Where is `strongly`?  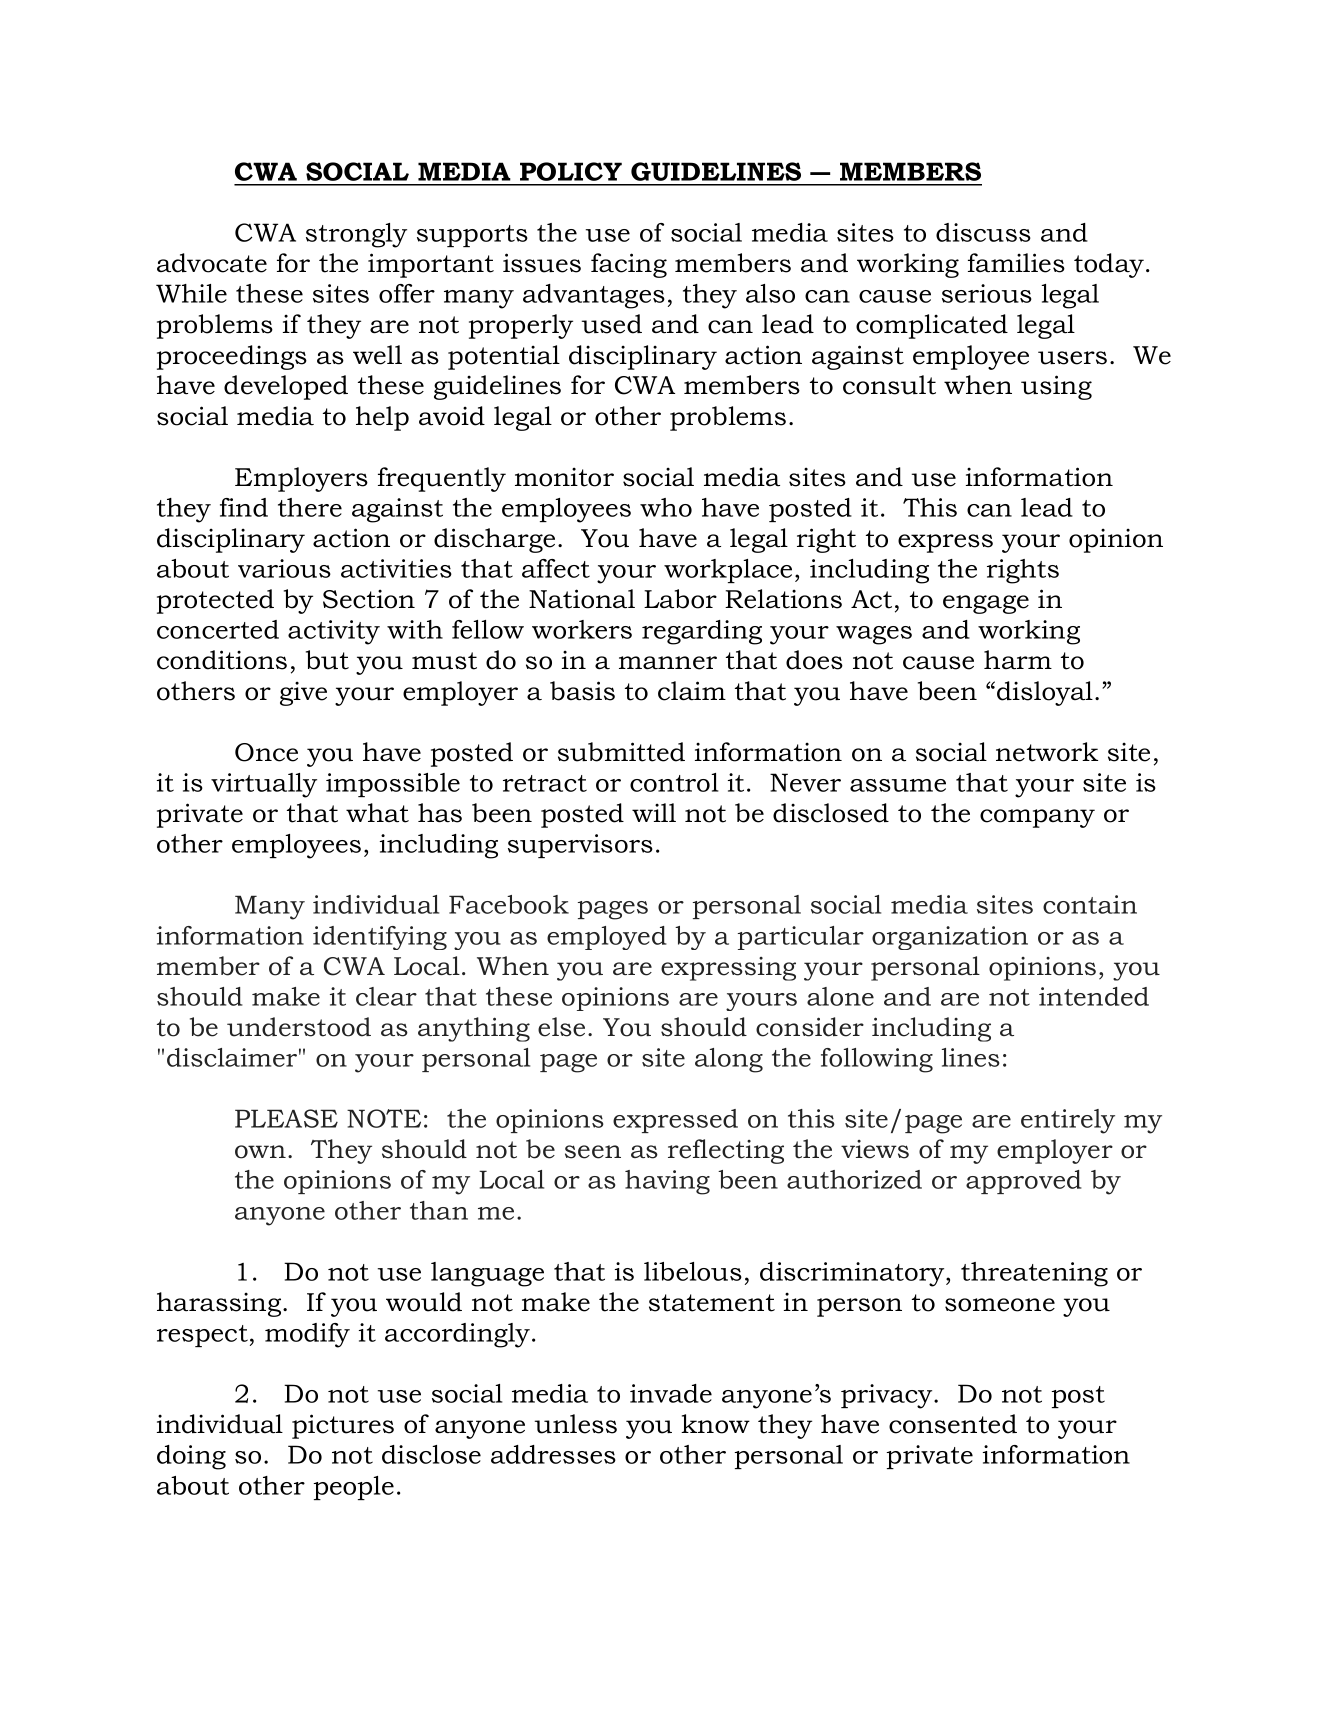 strongly is located at coordinates (356, 235).
